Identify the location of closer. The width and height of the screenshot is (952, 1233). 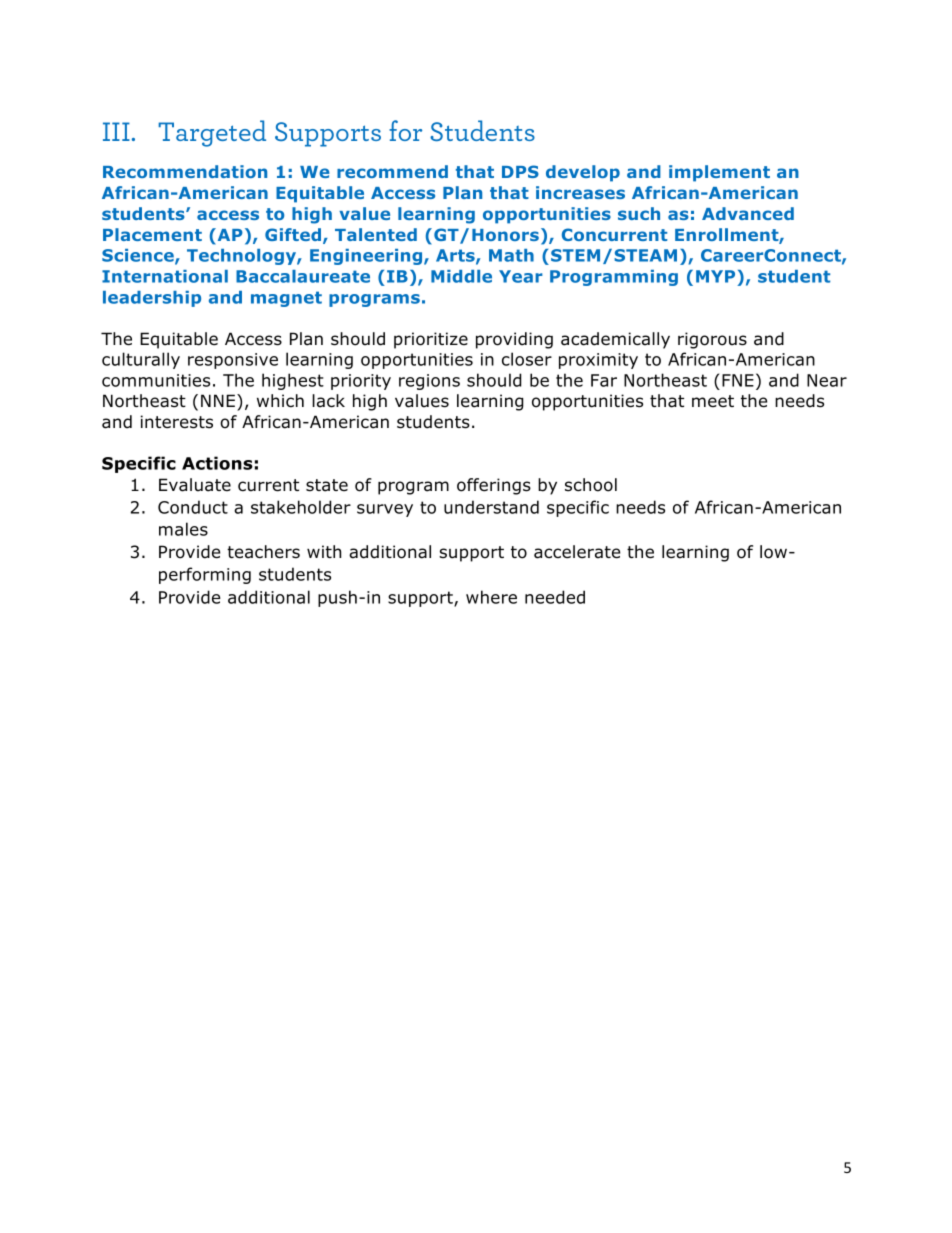
(527, 359).
